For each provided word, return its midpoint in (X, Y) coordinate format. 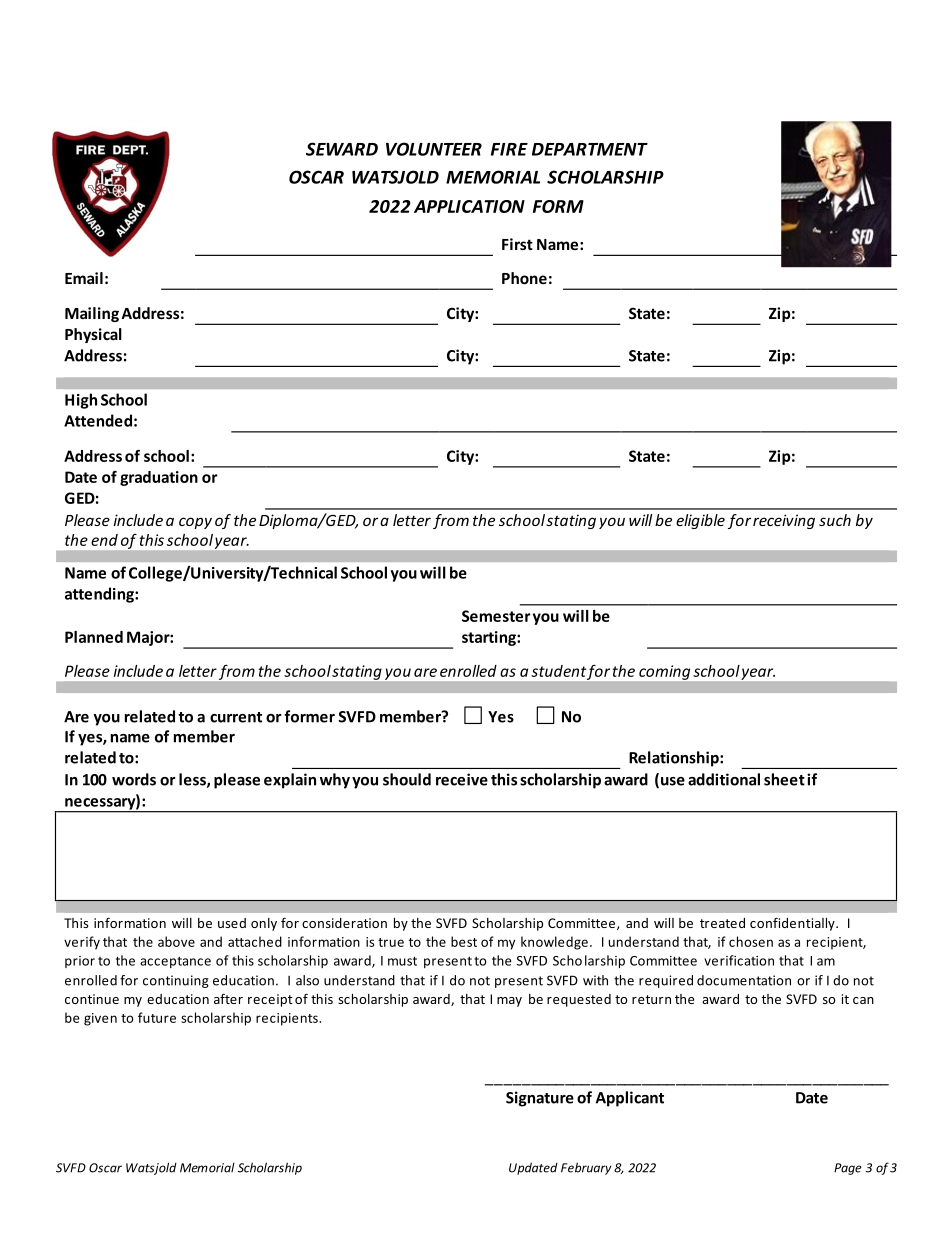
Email (84, 278)
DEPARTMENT (590, 149)
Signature (540, 1099)
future (157, 1017)
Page (848, 1169)
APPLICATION (469, 206)
